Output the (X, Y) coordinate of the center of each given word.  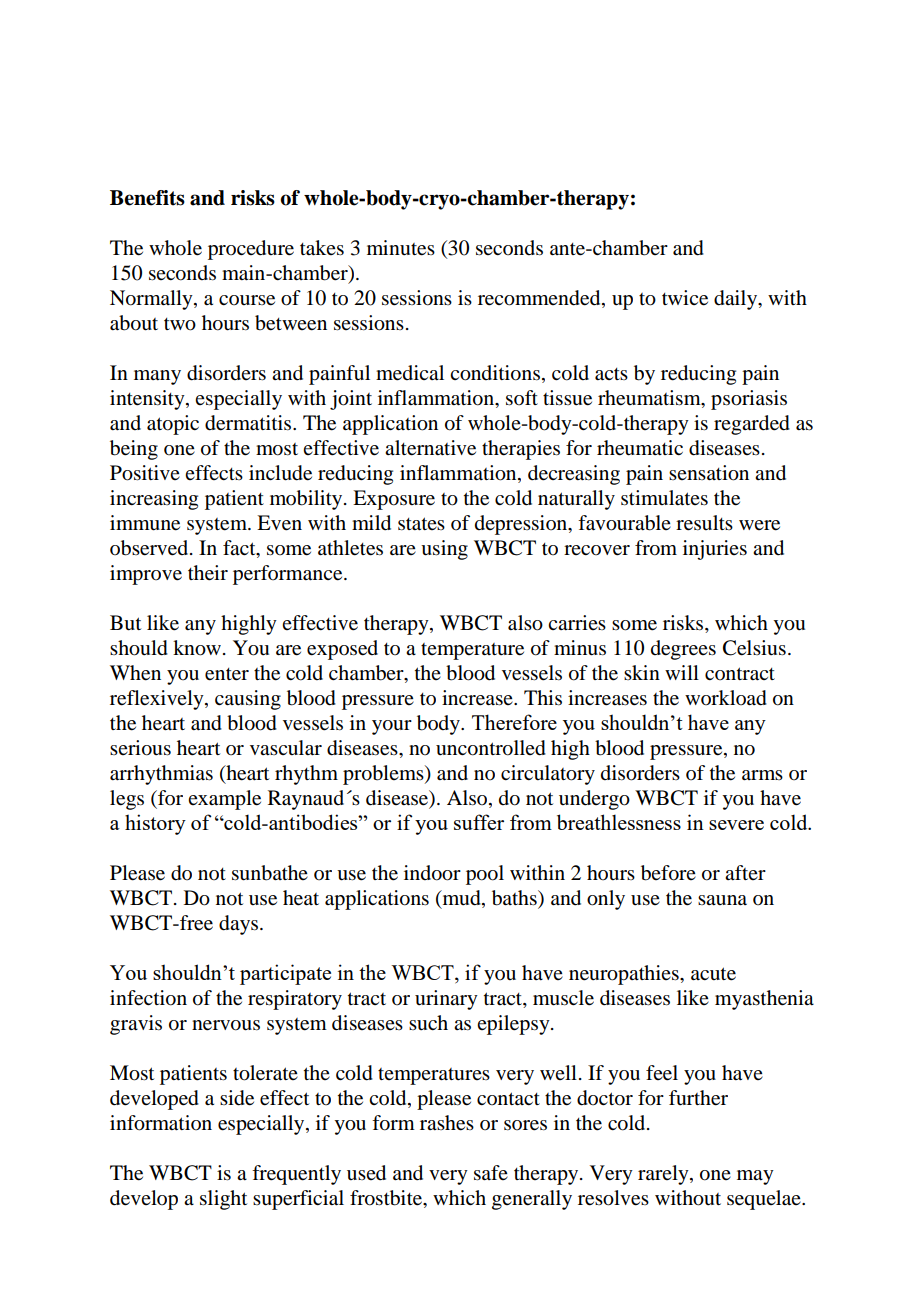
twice (685, 298)
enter (227, 674)
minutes (401, 248)
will (682, 672)
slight (223, 1200)
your (392, 727)
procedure (251, 250)
